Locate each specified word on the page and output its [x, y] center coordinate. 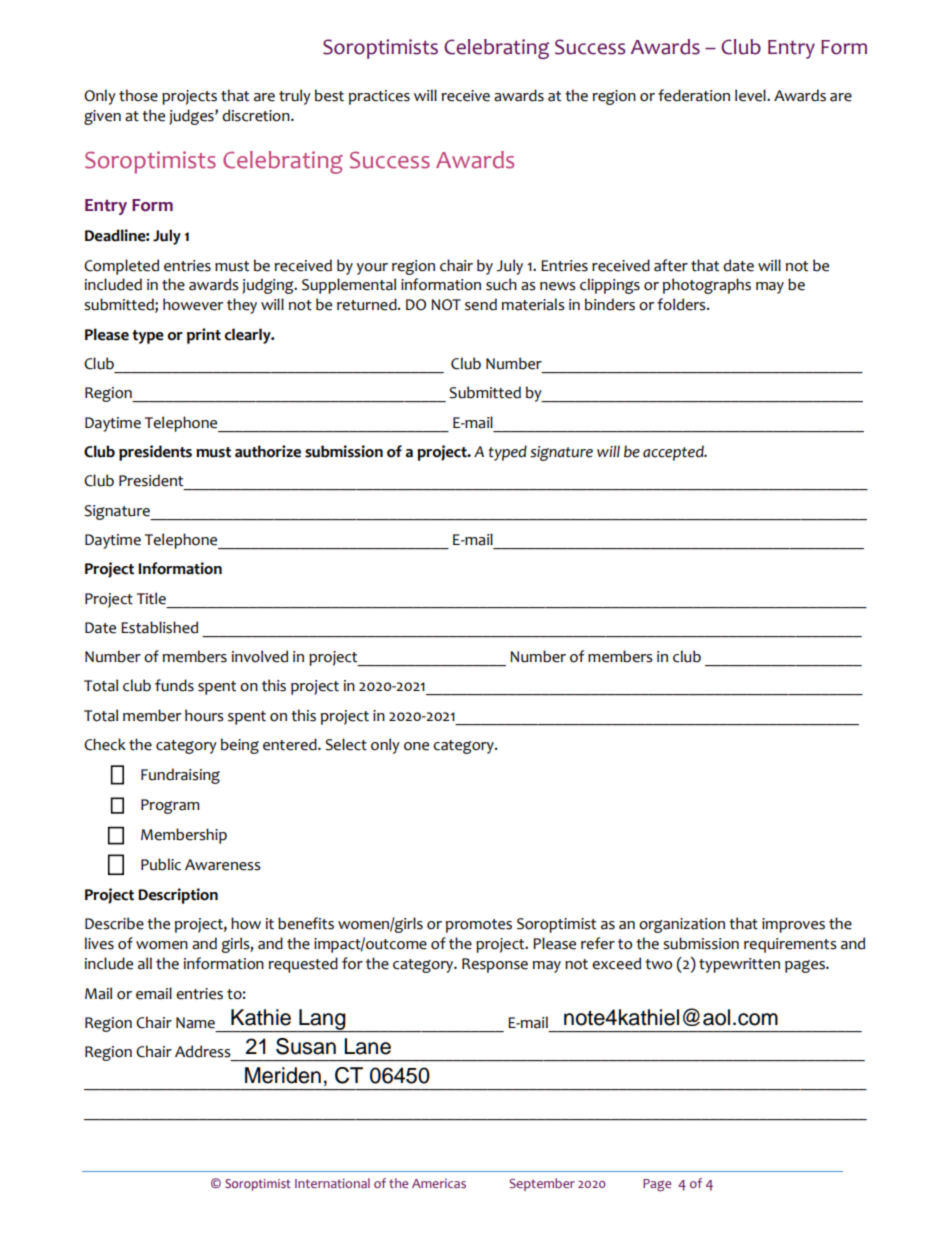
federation [694, 95]
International [332, 1183]
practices [379, 97]
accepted [674, 453]
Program [170, 806]
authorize [268, 451]
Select [346, 744]
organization [682, 925]
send [481, 304]
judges [192, 117]
